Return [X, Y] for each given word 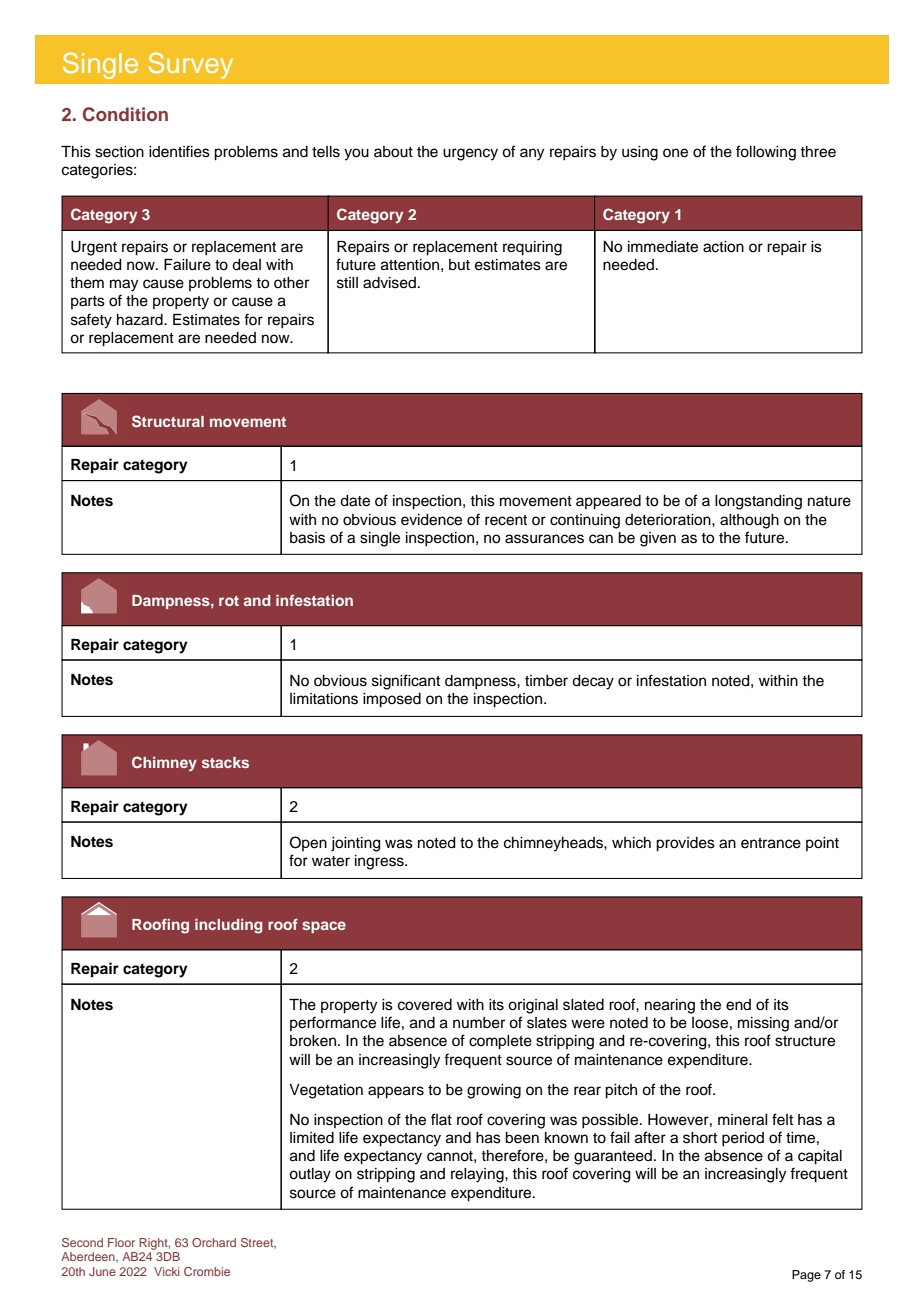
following [766, 153]
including [229, 926]
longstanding [758, 502]
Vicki [167, 1271]
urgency [470, 154]
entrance [771, 843]
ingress [380, 862]
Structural [168, 421]
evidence [431, 520]
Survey [191, 65]
